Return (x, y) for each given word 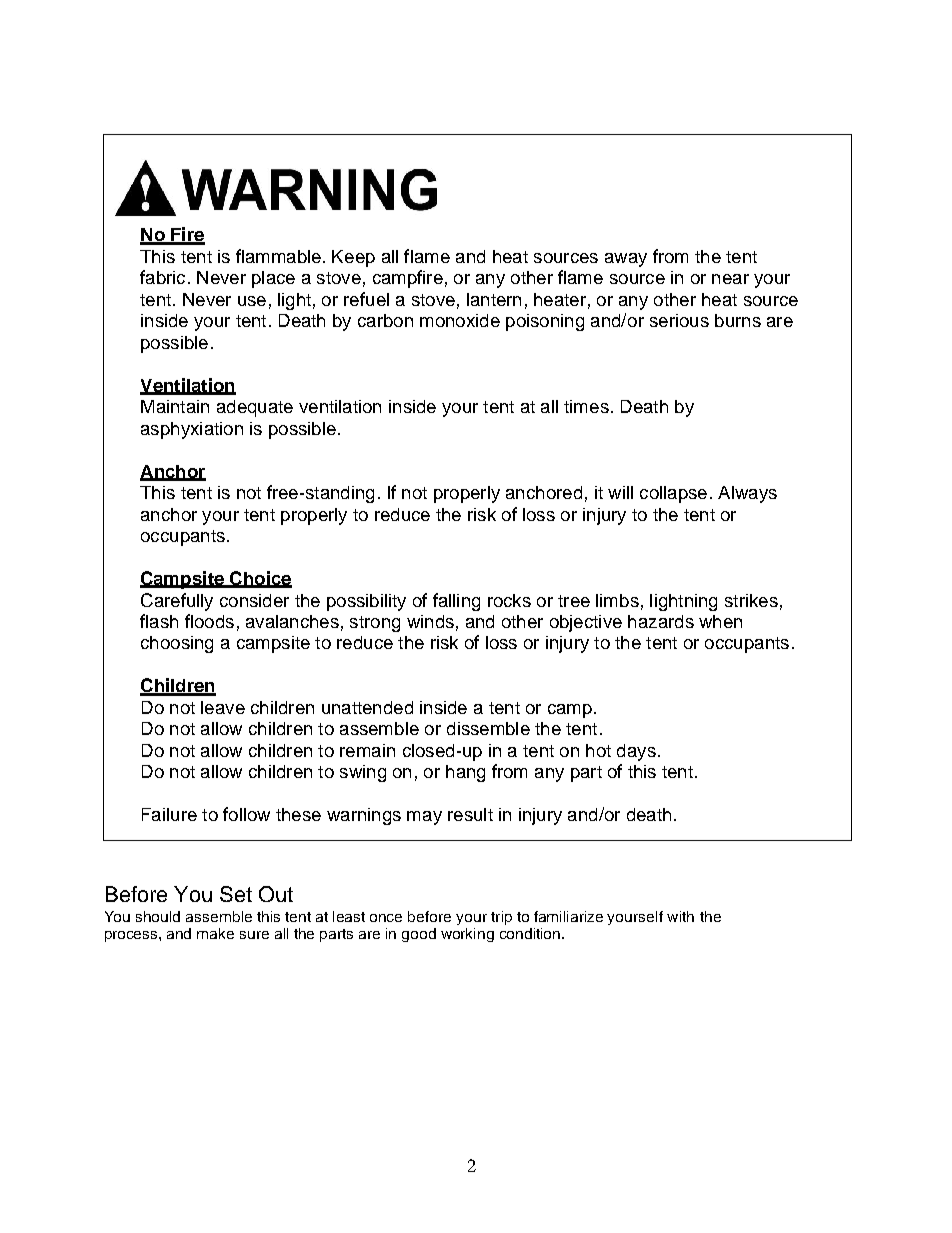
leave (223, 707)
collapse (673, 494)
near (730, 279)
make (215, 933)
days (636, 752)
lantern (494, 299)
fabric (162, 277)
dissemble (488, 728)
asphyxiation (192, 430)
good (419, 935)
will (620, 492)
